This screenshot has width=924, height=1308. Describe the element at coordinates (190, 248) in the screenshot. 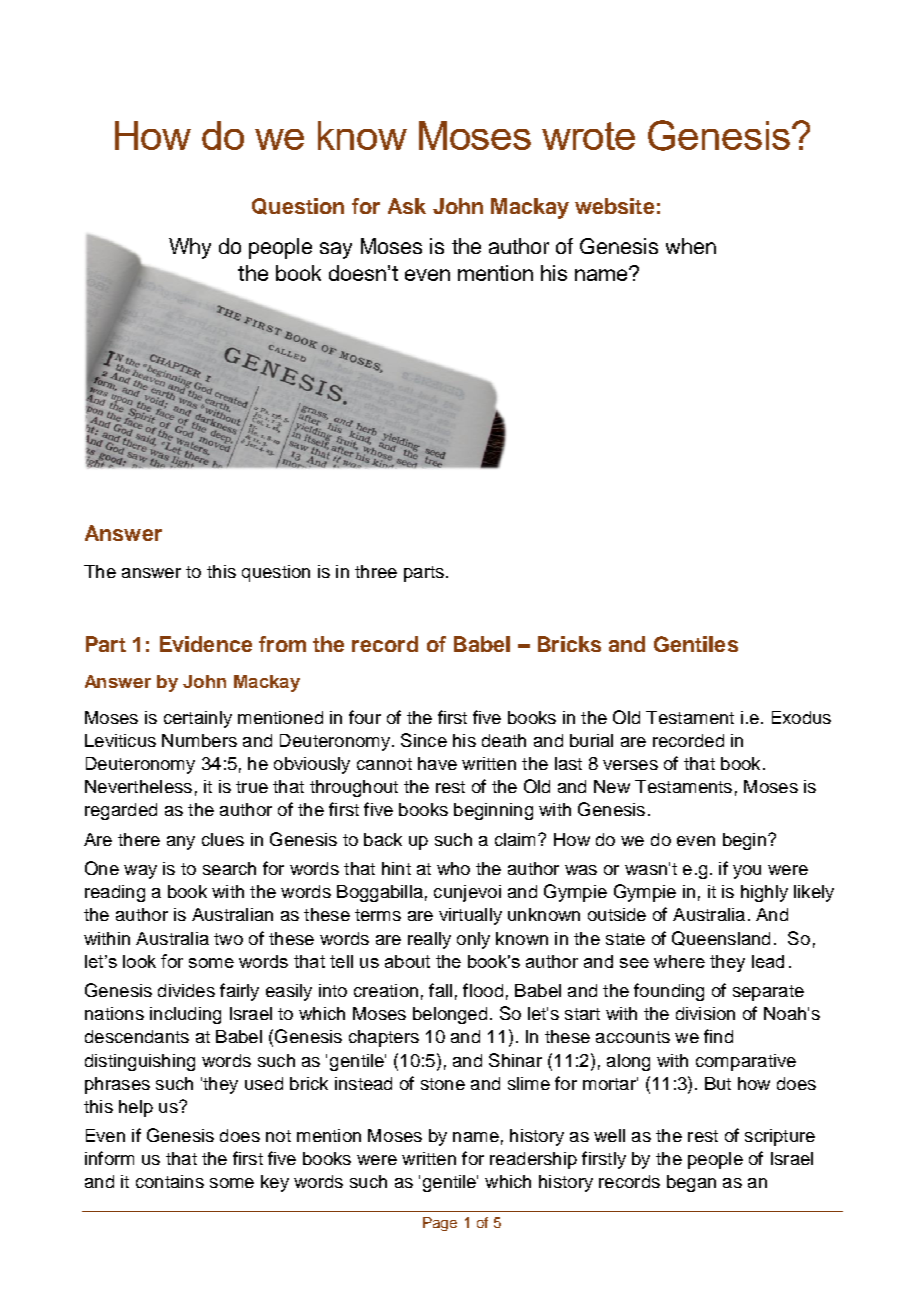

I see `Why` at that location.
